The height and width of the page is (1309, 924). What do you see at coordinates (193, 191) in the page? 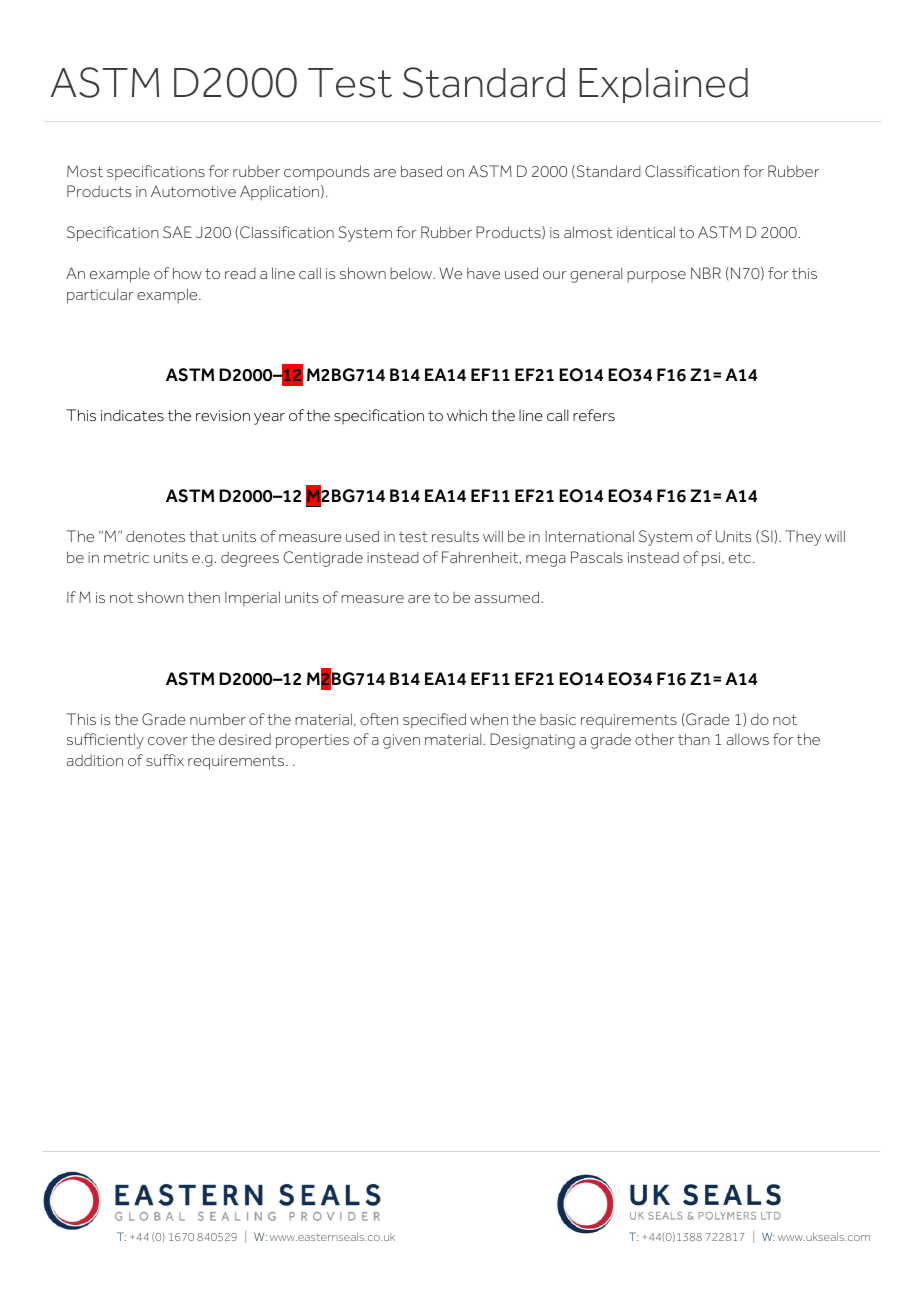
I see `Automotive` at bounding box center [193, 191].
